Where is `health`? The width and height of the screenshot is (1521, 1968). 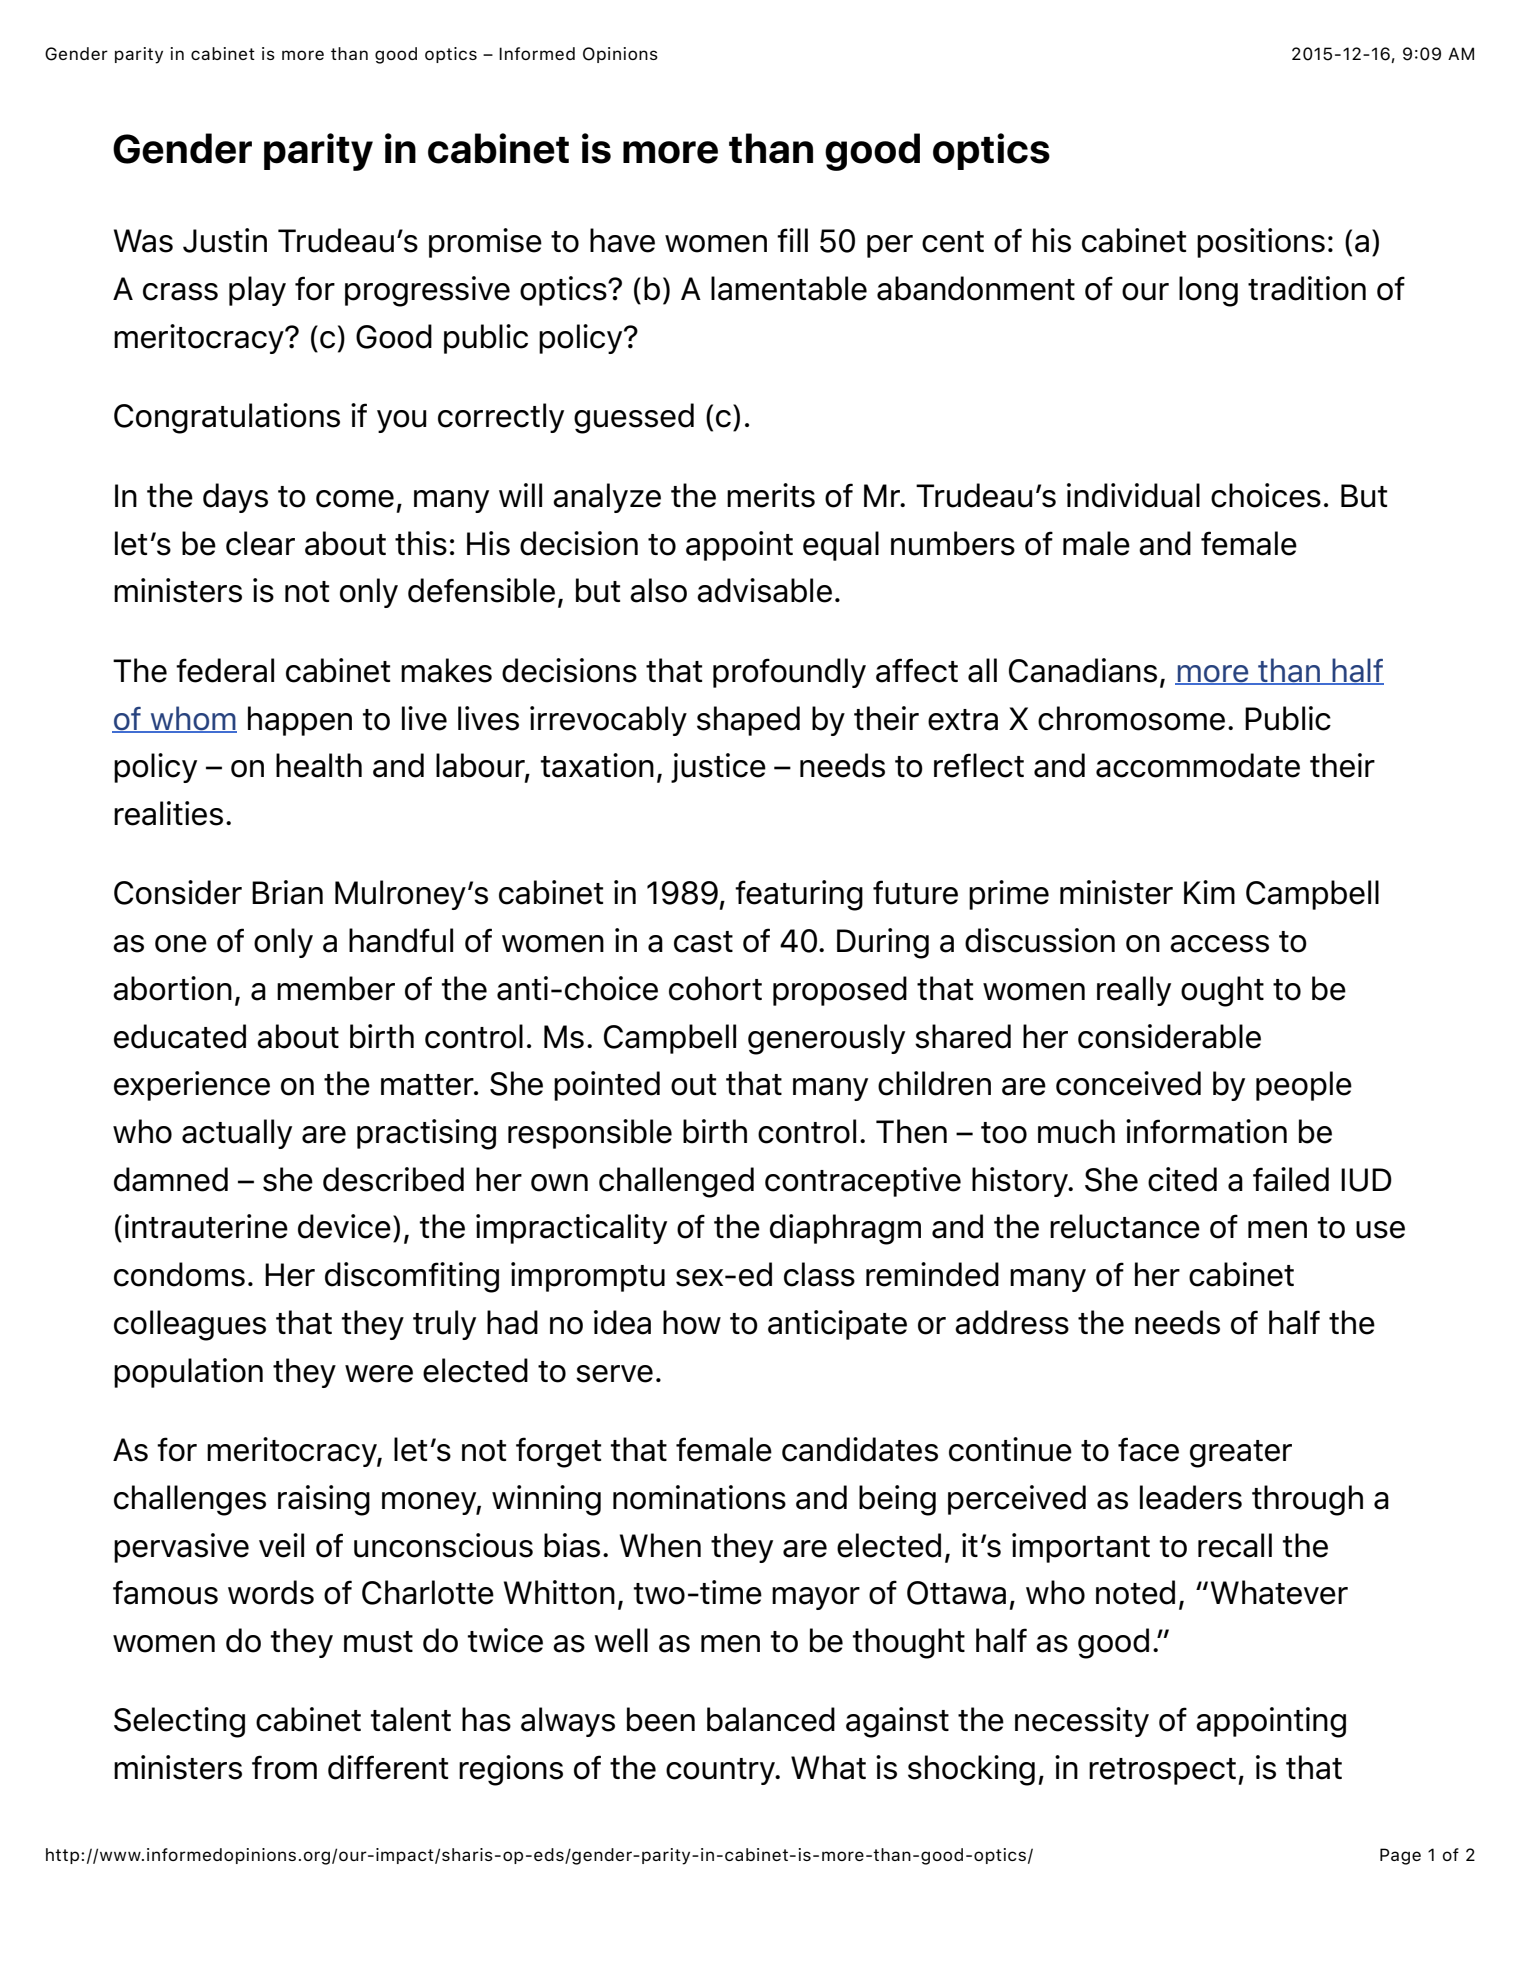 health is located at coordinates (319, 765).
